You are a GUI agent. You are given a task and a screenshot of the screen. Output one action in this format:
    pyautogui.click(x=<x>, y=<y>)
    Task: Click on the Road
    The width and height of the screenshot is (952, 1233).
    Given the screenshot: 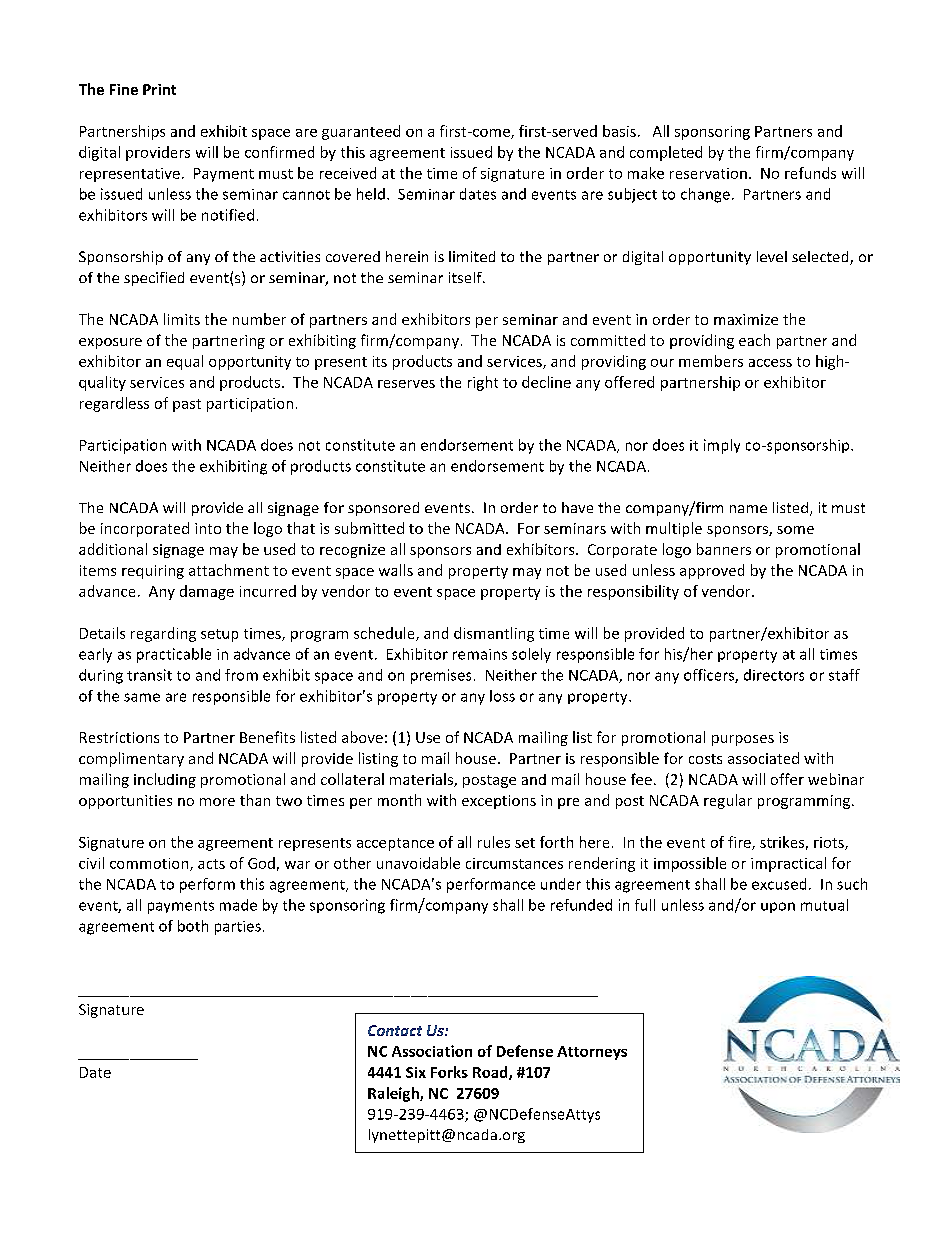 What is the action you would take?
    pyautogui.click(x=491, y=1073)
